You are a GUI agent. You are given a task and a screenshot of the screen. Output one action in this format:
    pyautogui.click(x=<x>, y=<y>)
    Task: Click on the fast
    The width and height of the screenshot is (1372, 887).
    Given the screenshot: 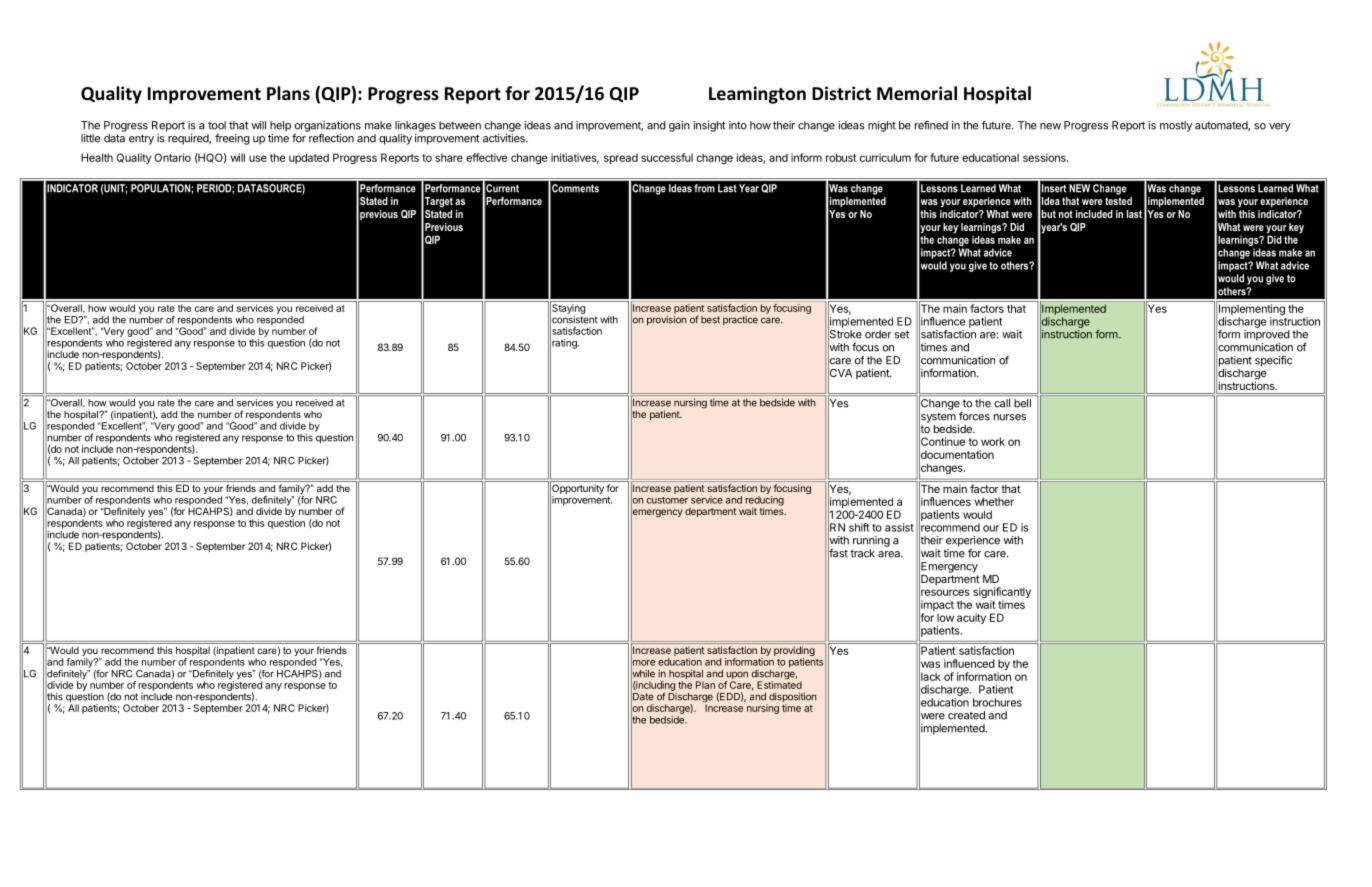 What is the action you would take?
    pyautogui.click(x=838, y=553)
